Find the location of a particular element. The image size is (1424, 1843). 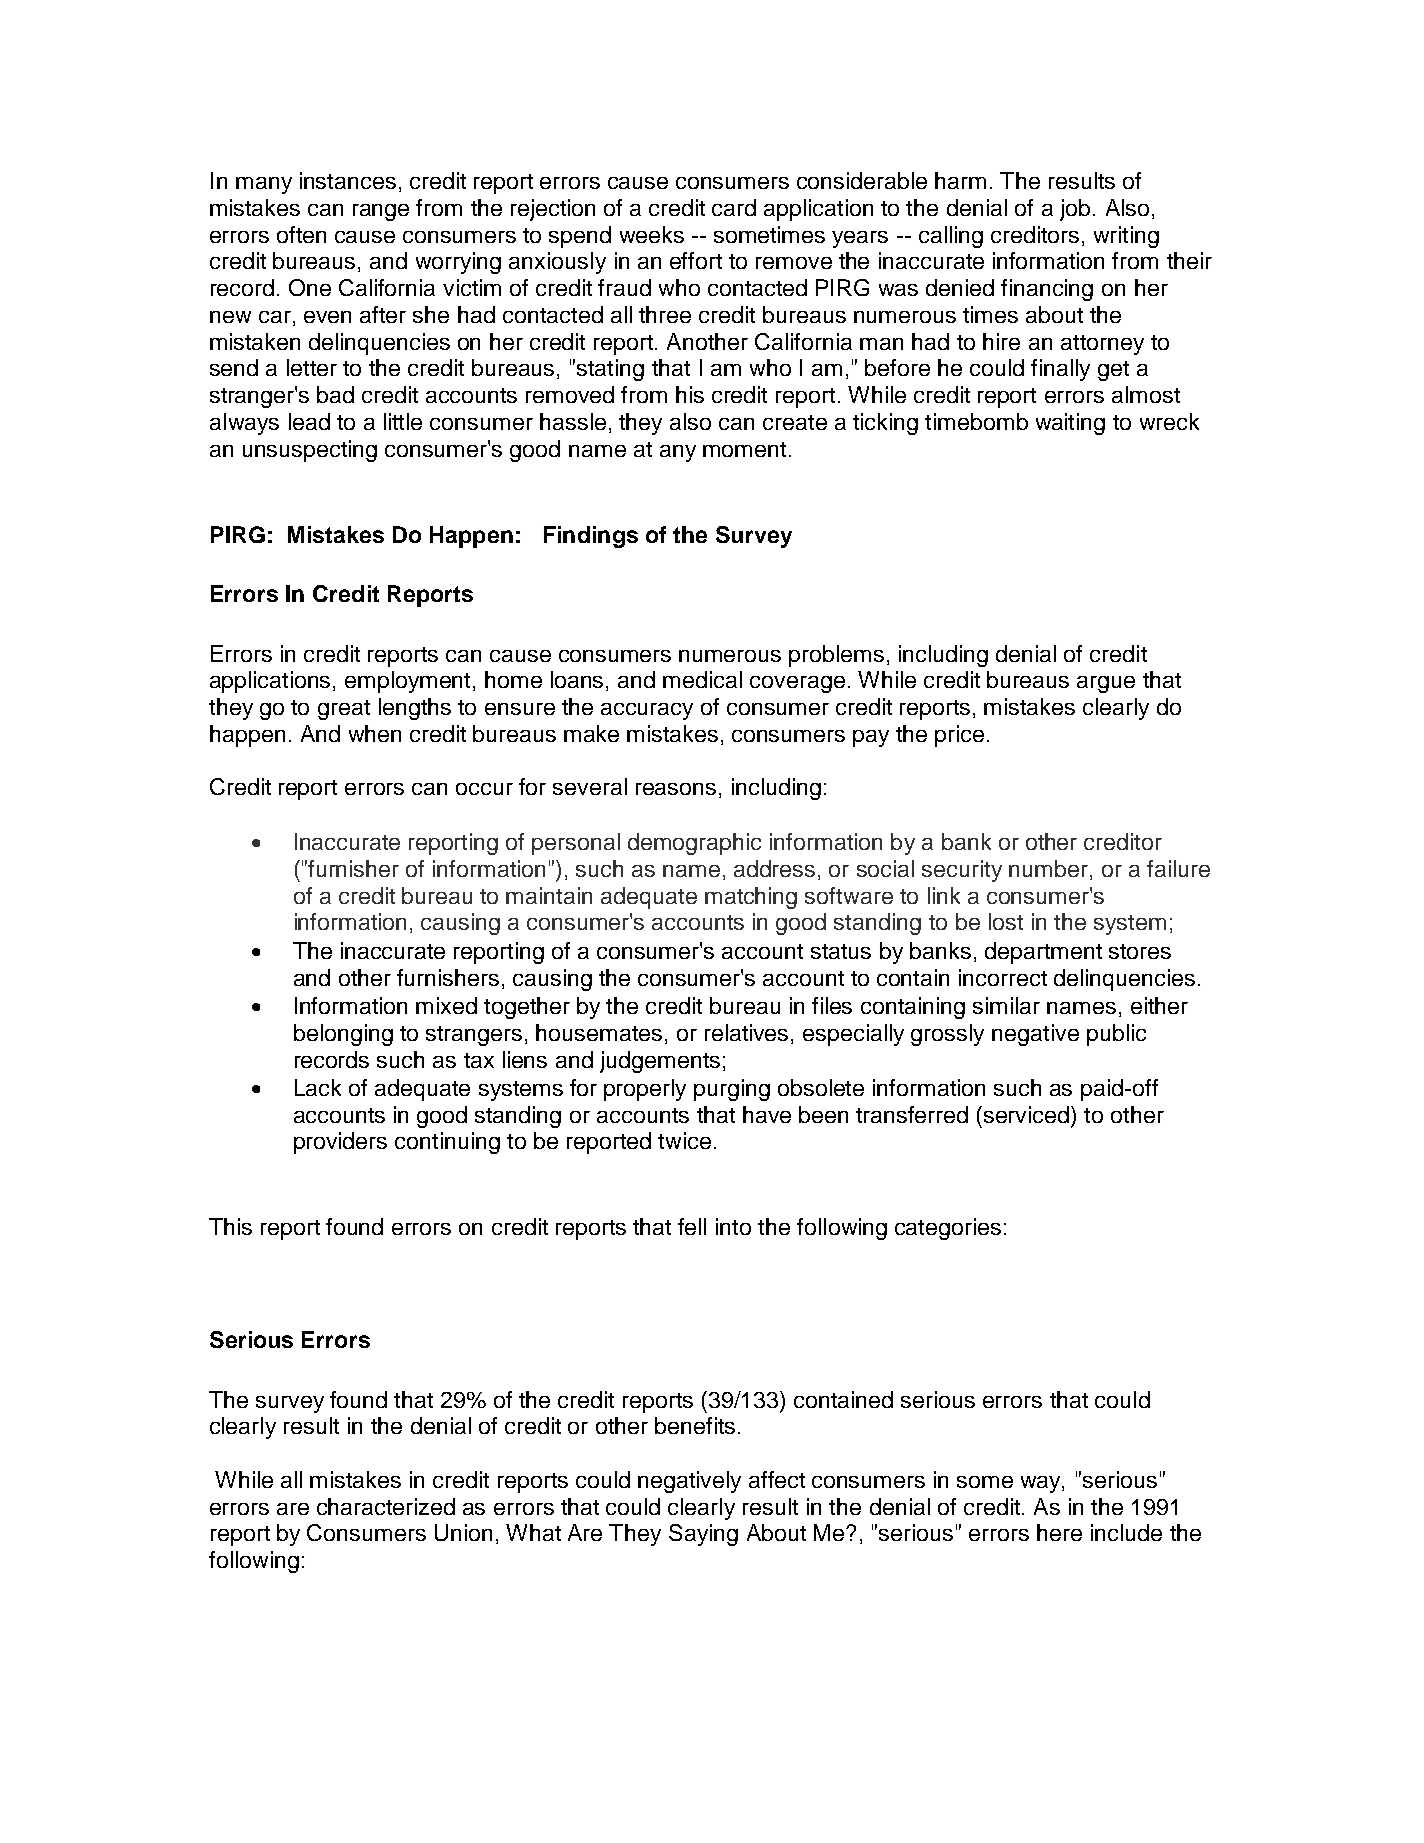

demographic is located at coordinates (694, 844).
